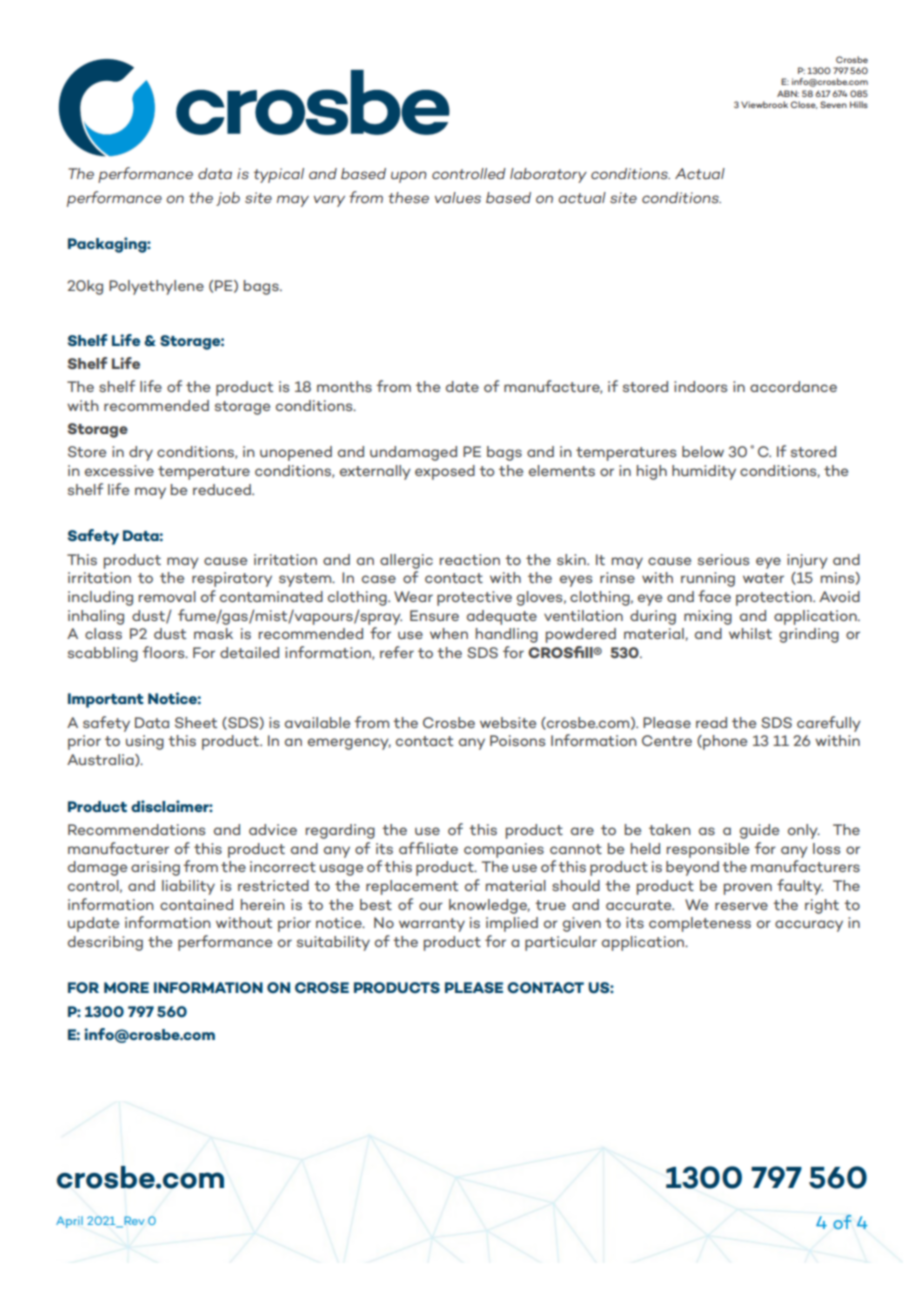 This page has width=924, height=1308. I want to click on job, so click(228, 199).
